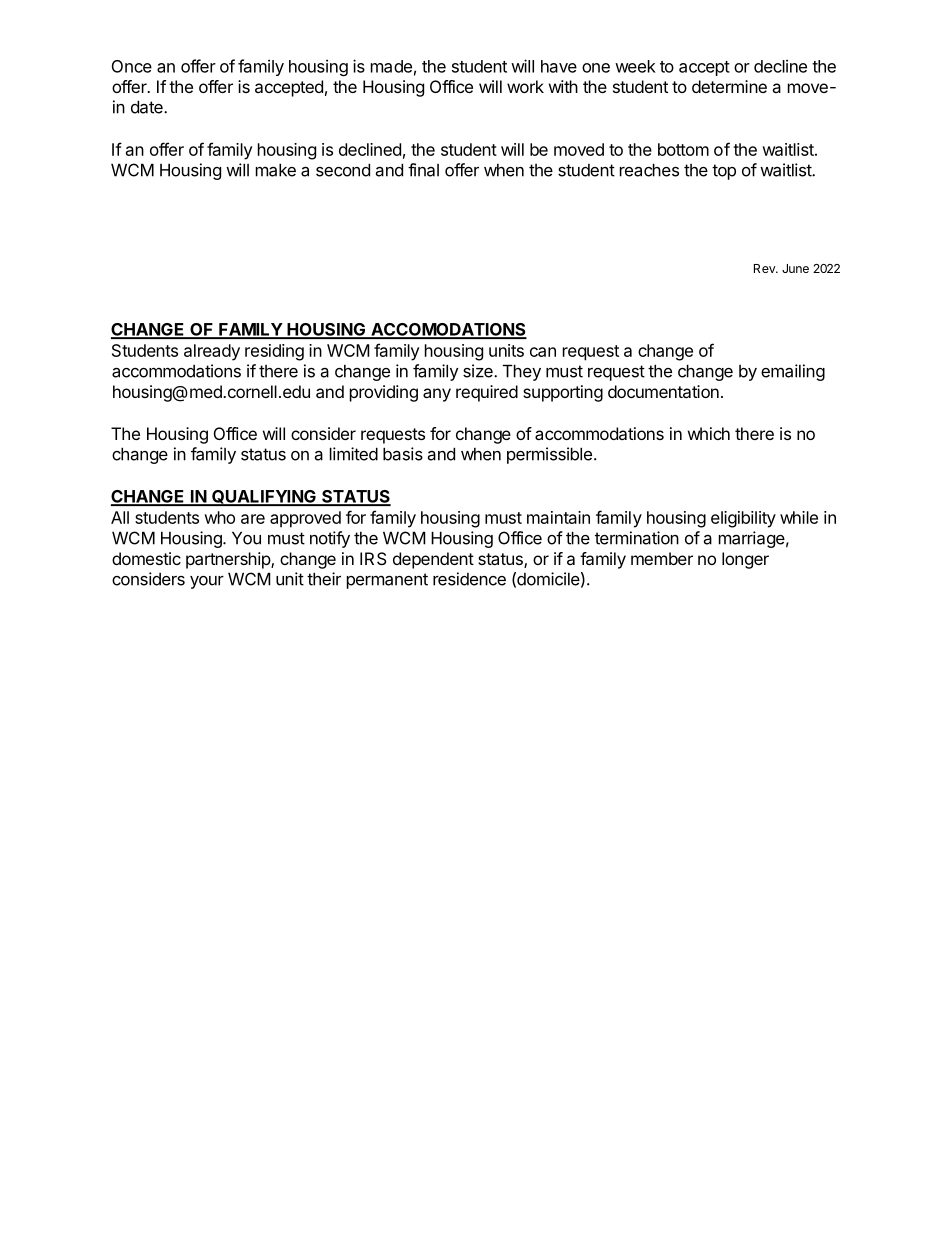  I want to click on determine, so click(729, 86).
